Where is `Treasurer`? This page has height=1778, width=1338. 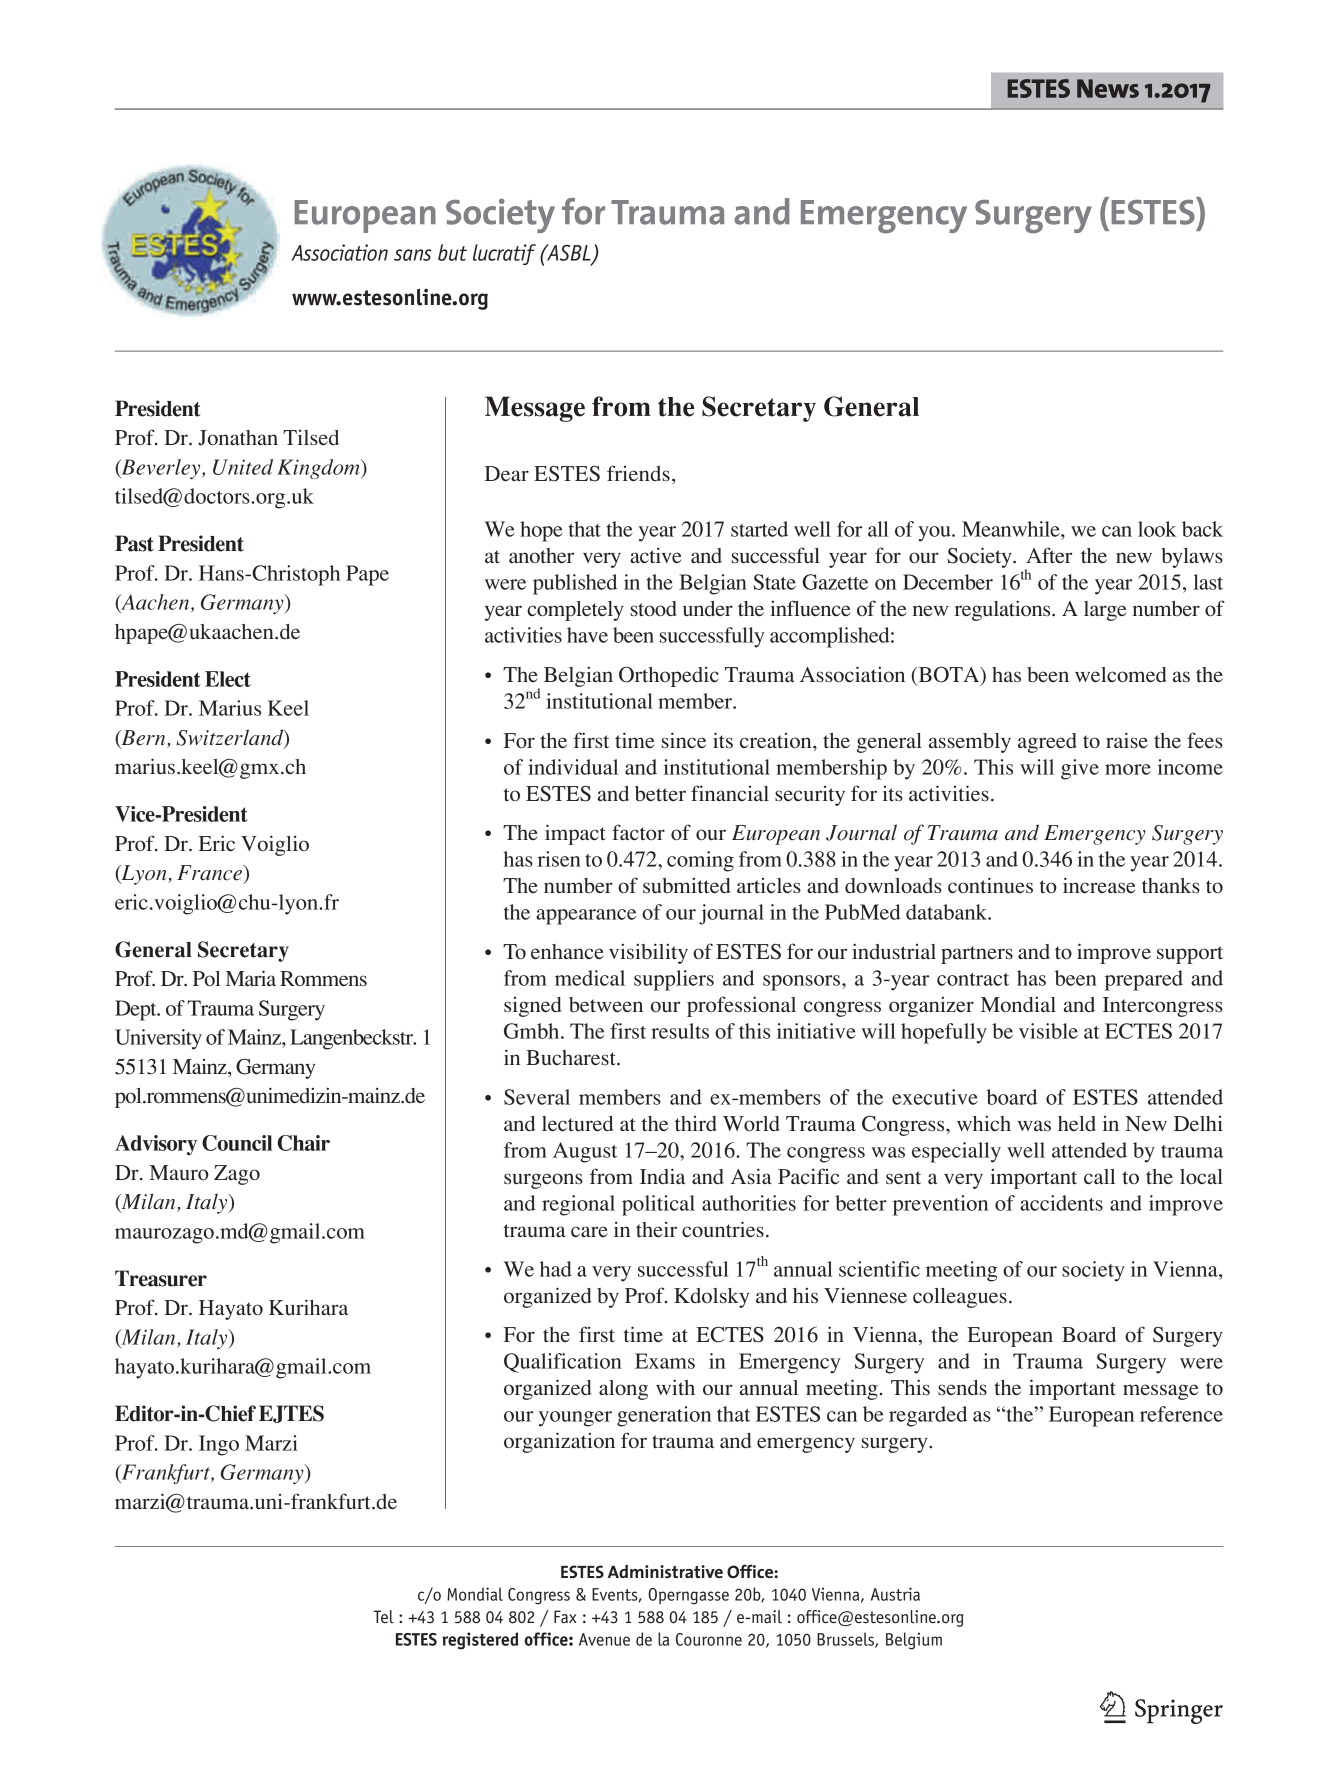 Treasurer is located at coordinates (161, 1278).
